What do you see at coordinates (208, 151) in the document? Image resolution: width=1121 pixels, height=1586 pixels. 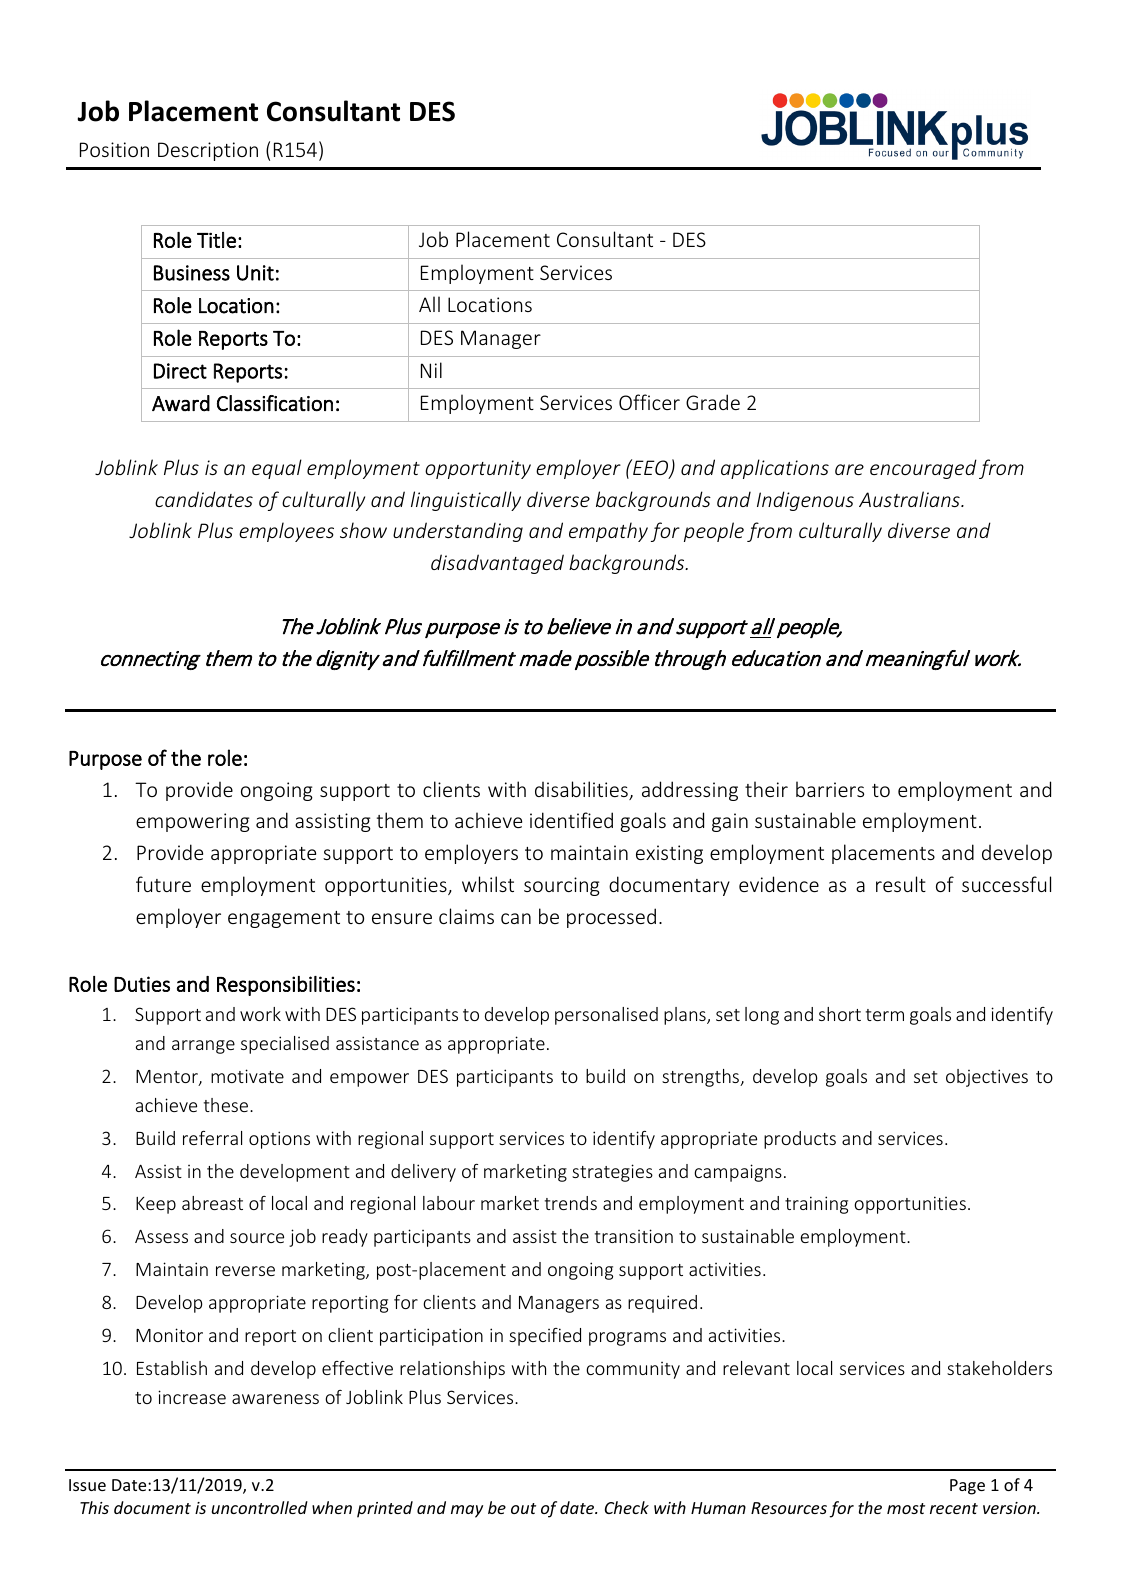 I see `Description` at bounding box center [208, 151].
